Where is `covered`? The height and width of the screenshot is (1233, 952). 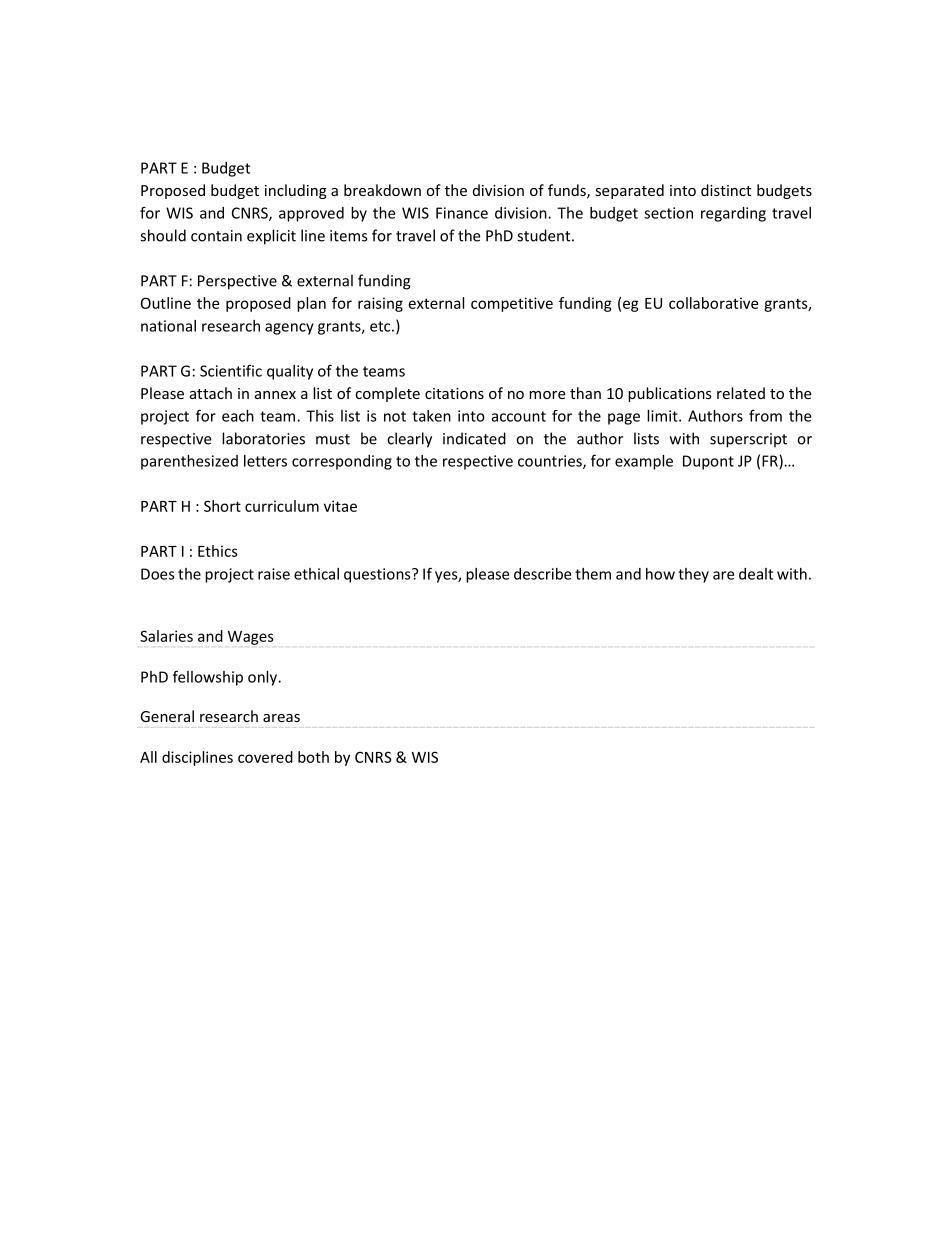
covered is located at coordinates (265, 757).
